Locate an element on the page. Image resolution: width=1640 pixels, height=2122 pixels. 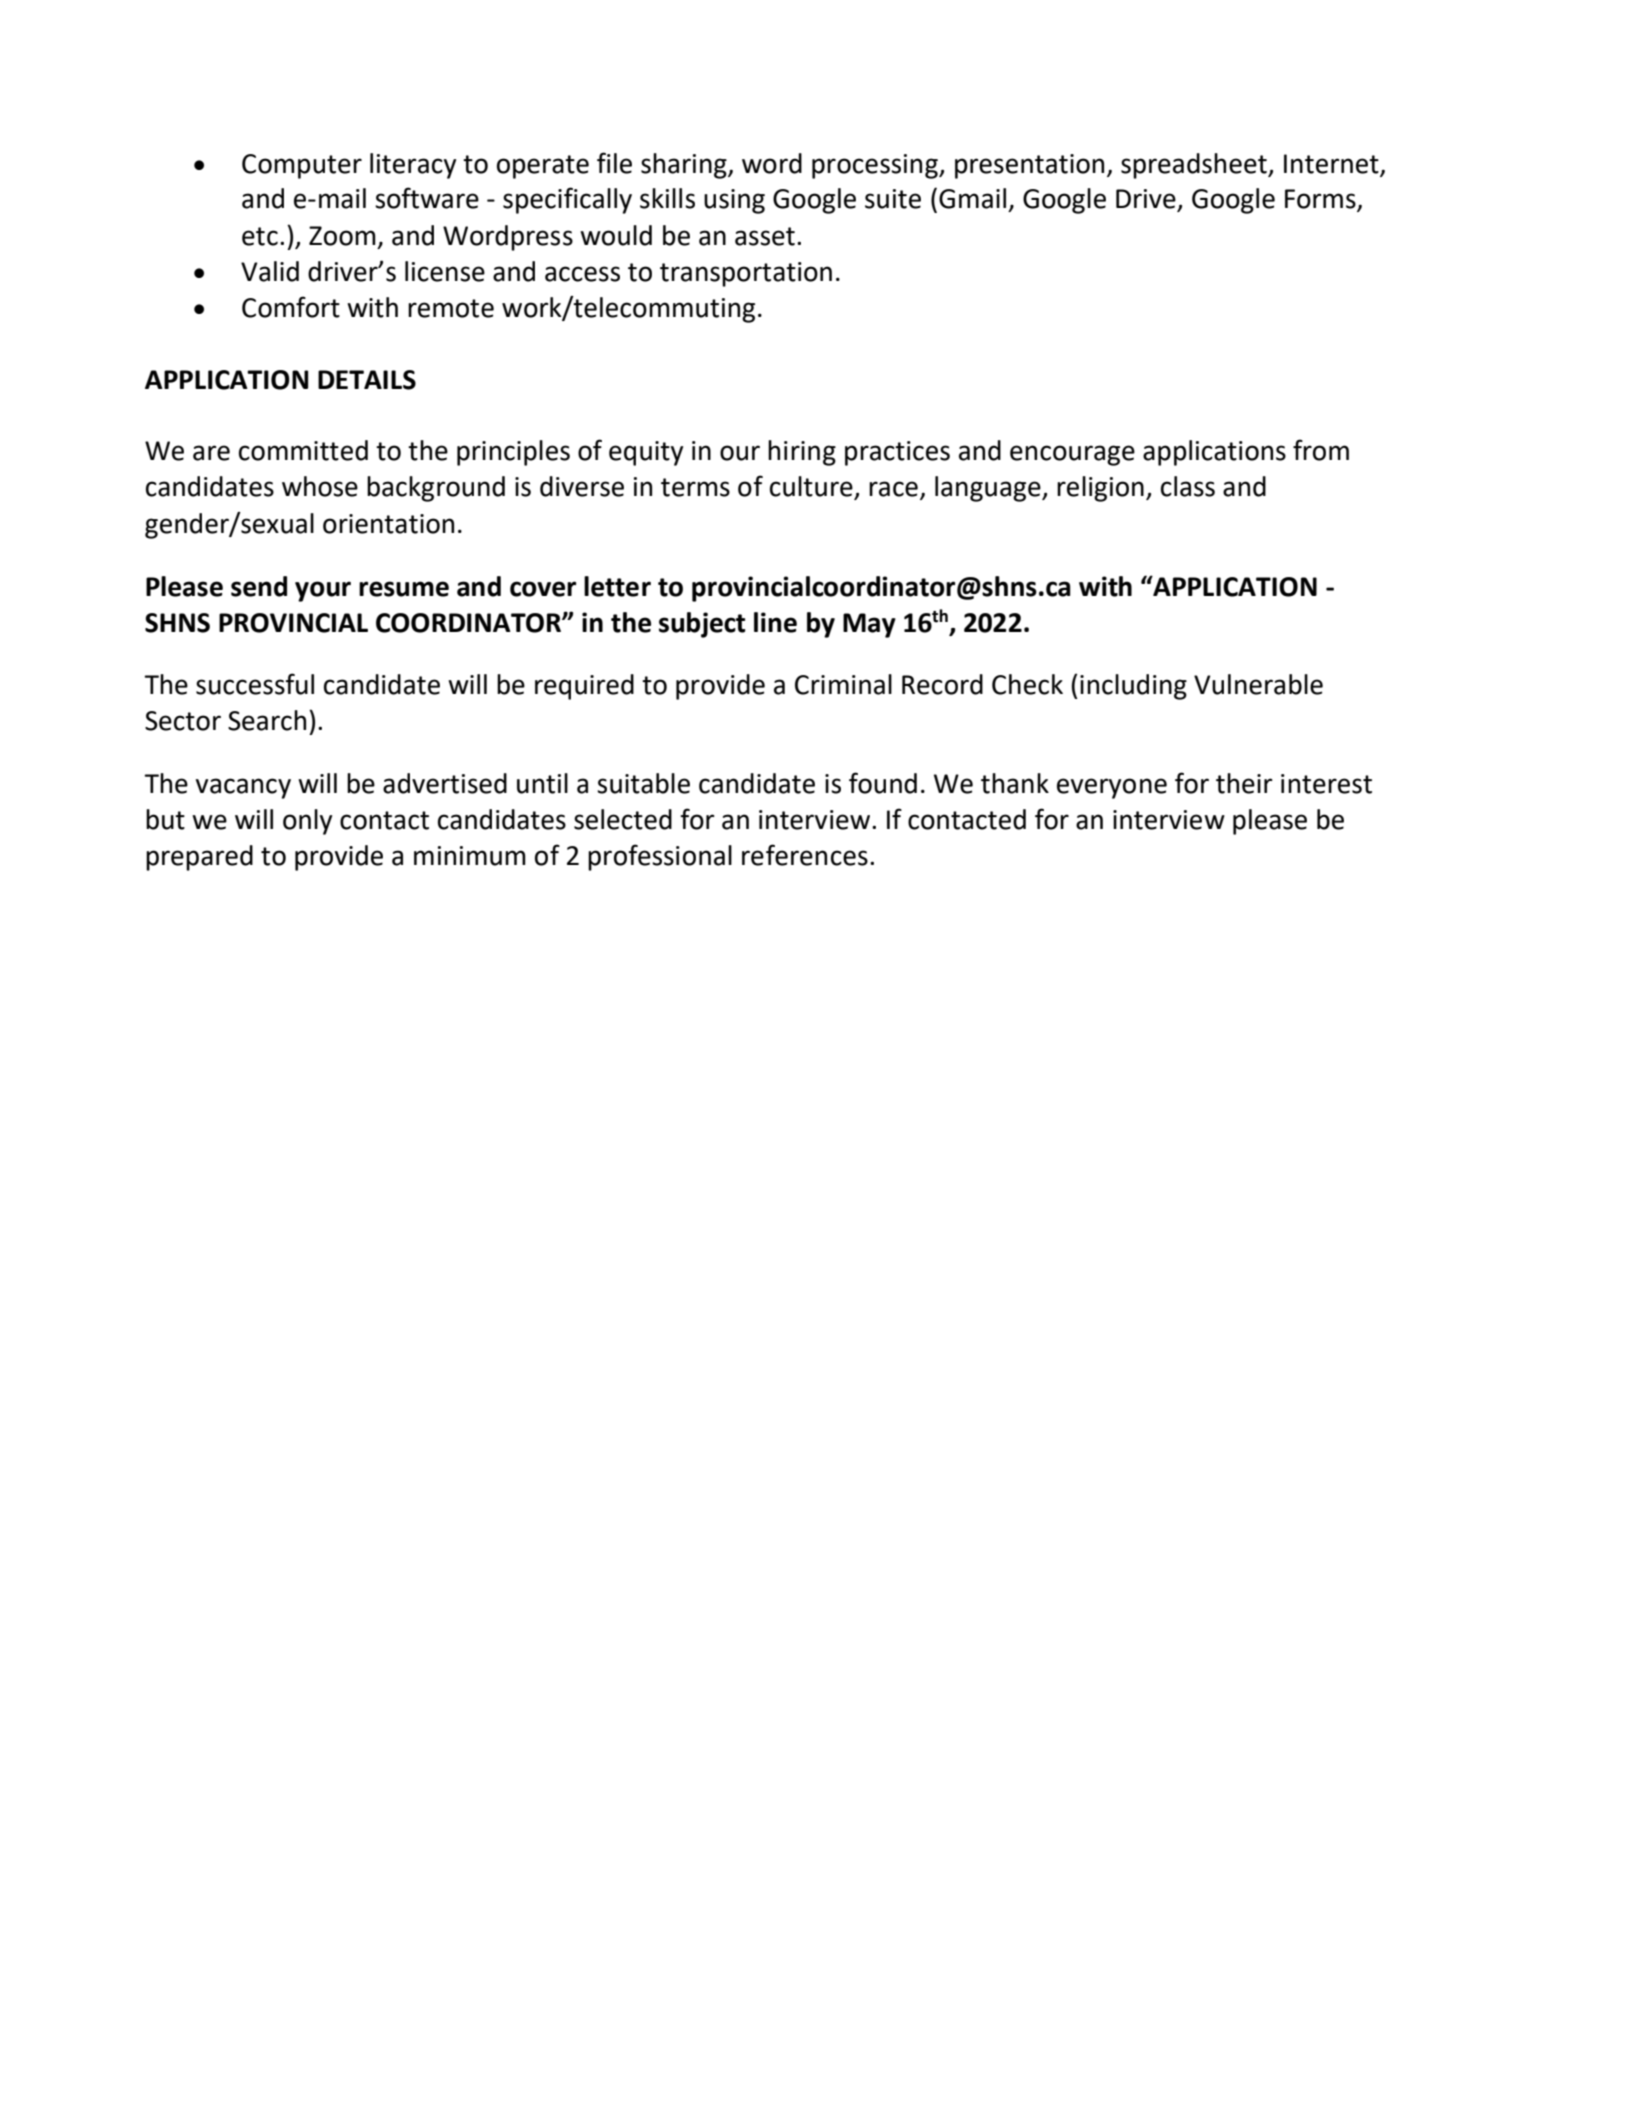
line is located at coordinates (775, 622).
